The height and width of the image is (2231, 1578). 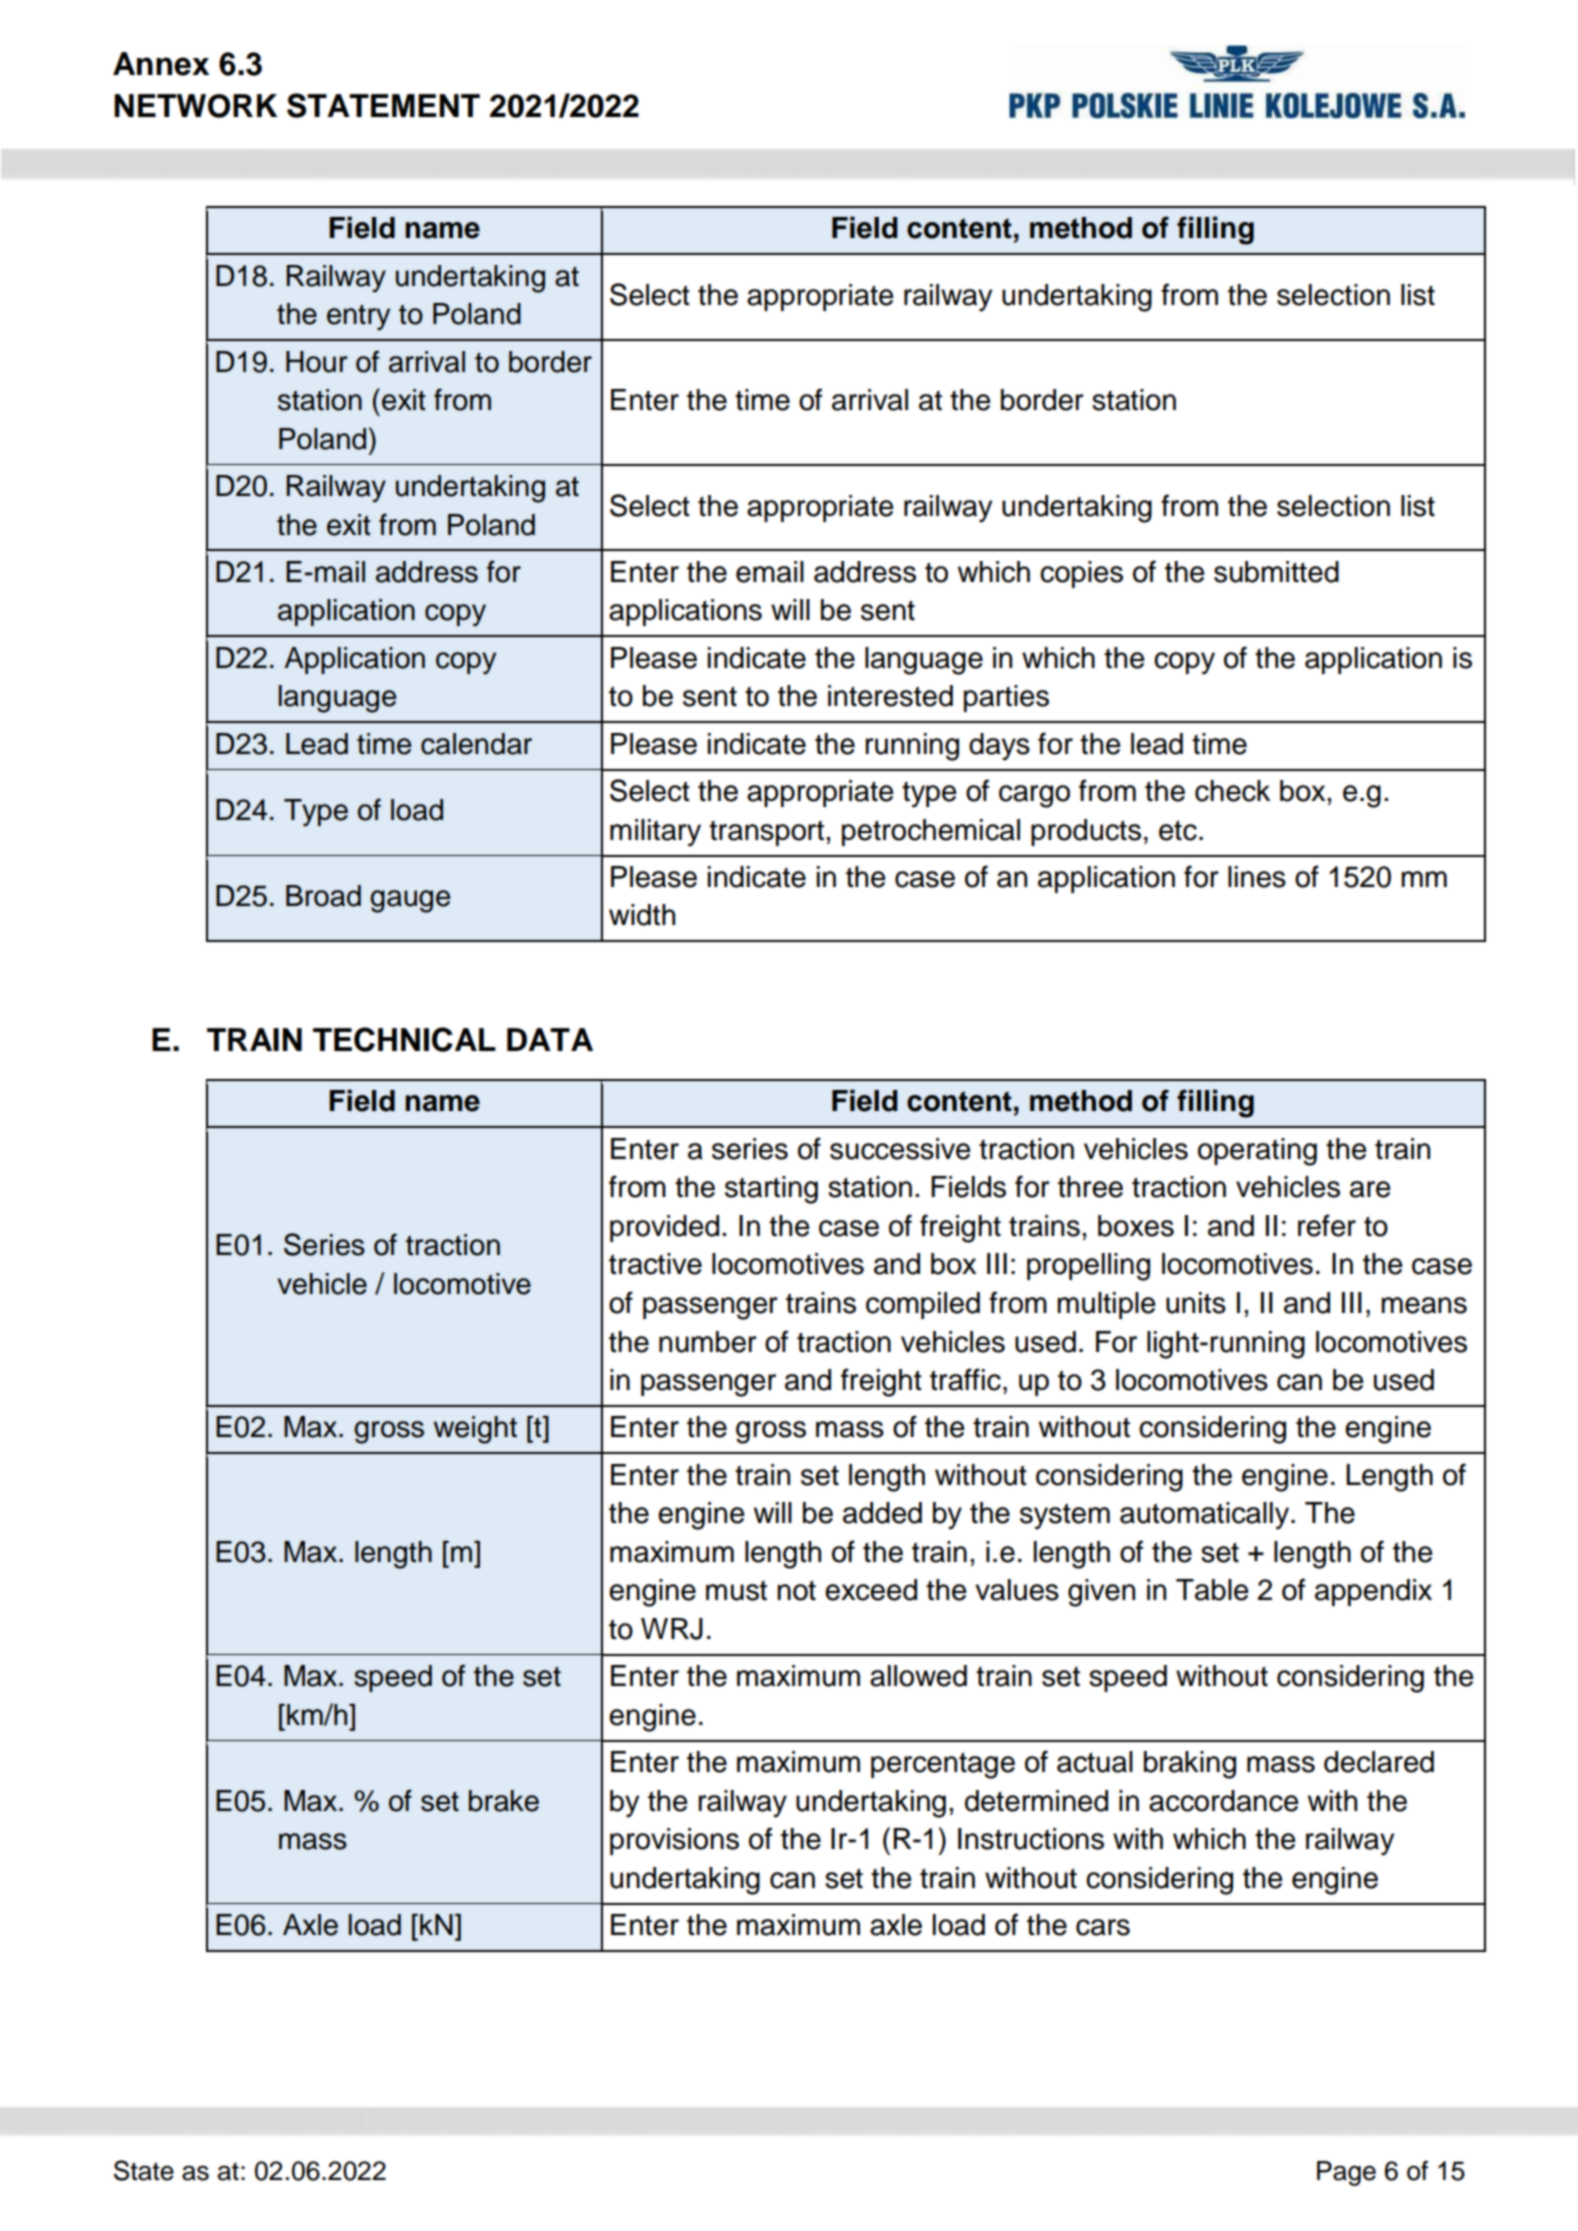 What do you see at coordinates (195, 106) in the image?
I see `NETWORK` at bounding box center [195, 106].
